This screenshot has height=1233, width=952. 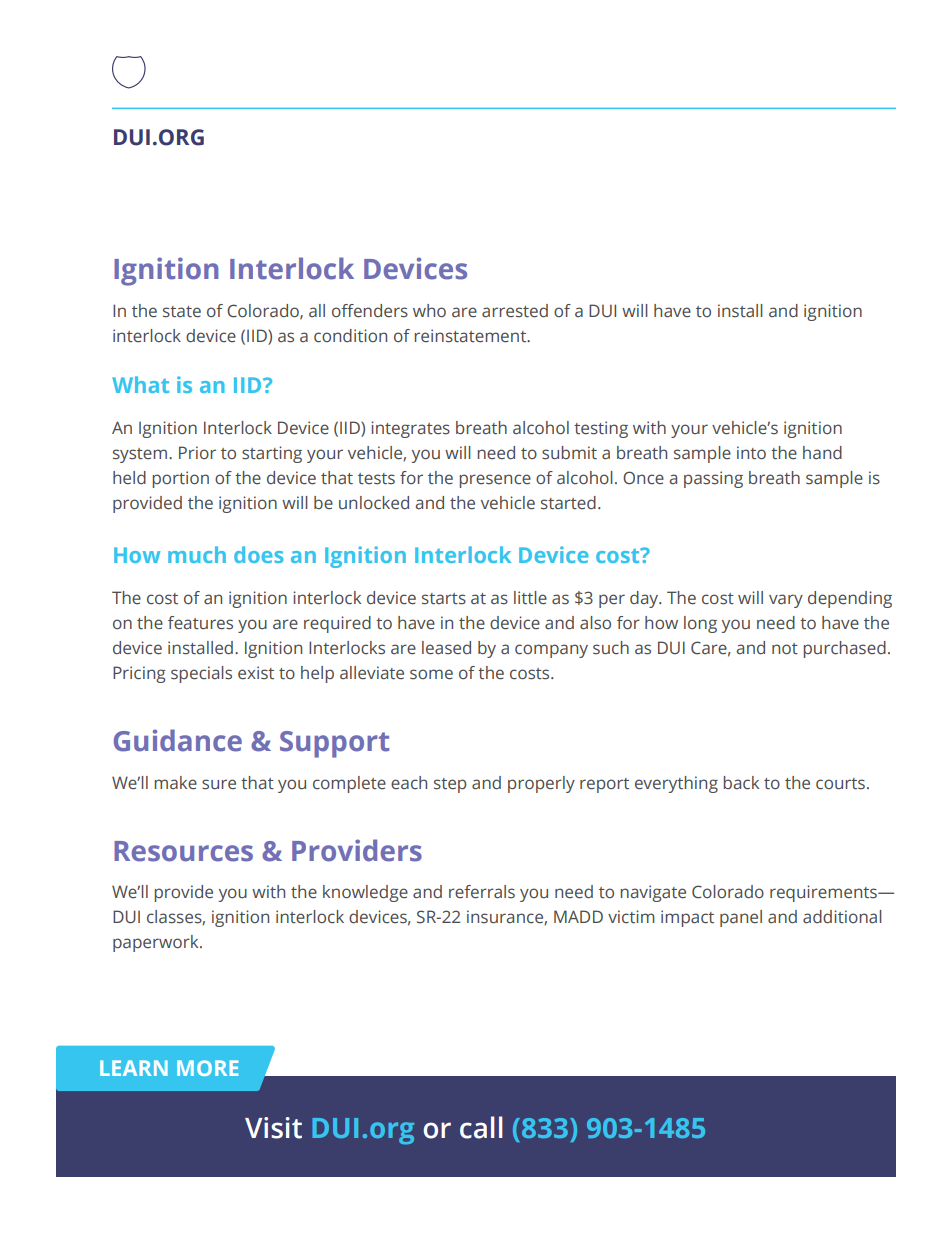 What do you see at coordinates (482, 892) in the screenshot?
I see `referrals` at bounding box center [482, 892].
